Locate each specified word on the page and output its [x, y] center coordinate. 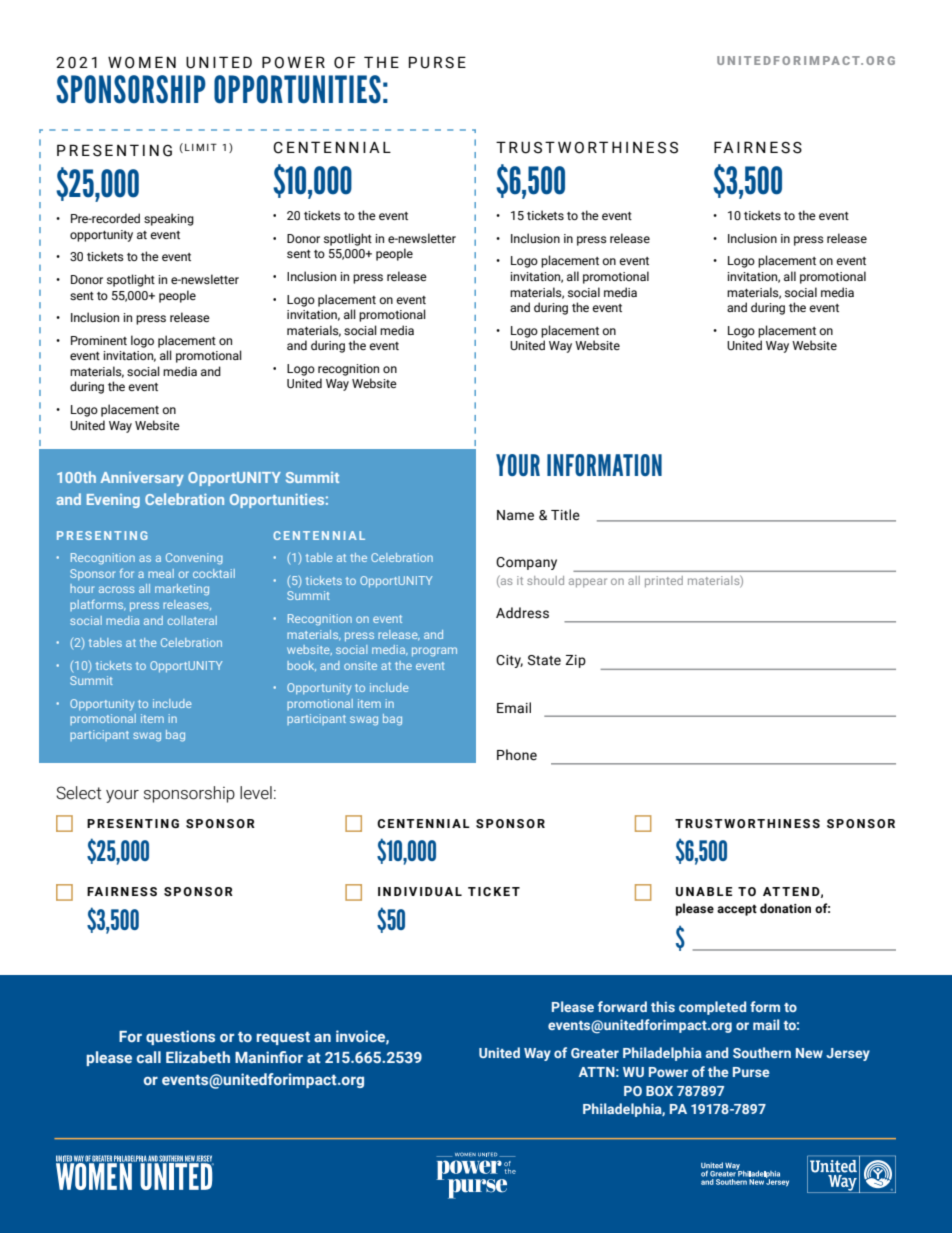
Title [565, 515]
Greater [595, 1053]
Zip [575, 661]
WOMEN [142, 62]
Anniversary [142, 479]
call [149, 1057]
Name [515, 515]
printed [664, 581]
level [256, 793]
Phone [517, 755]
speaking [169, 219]
